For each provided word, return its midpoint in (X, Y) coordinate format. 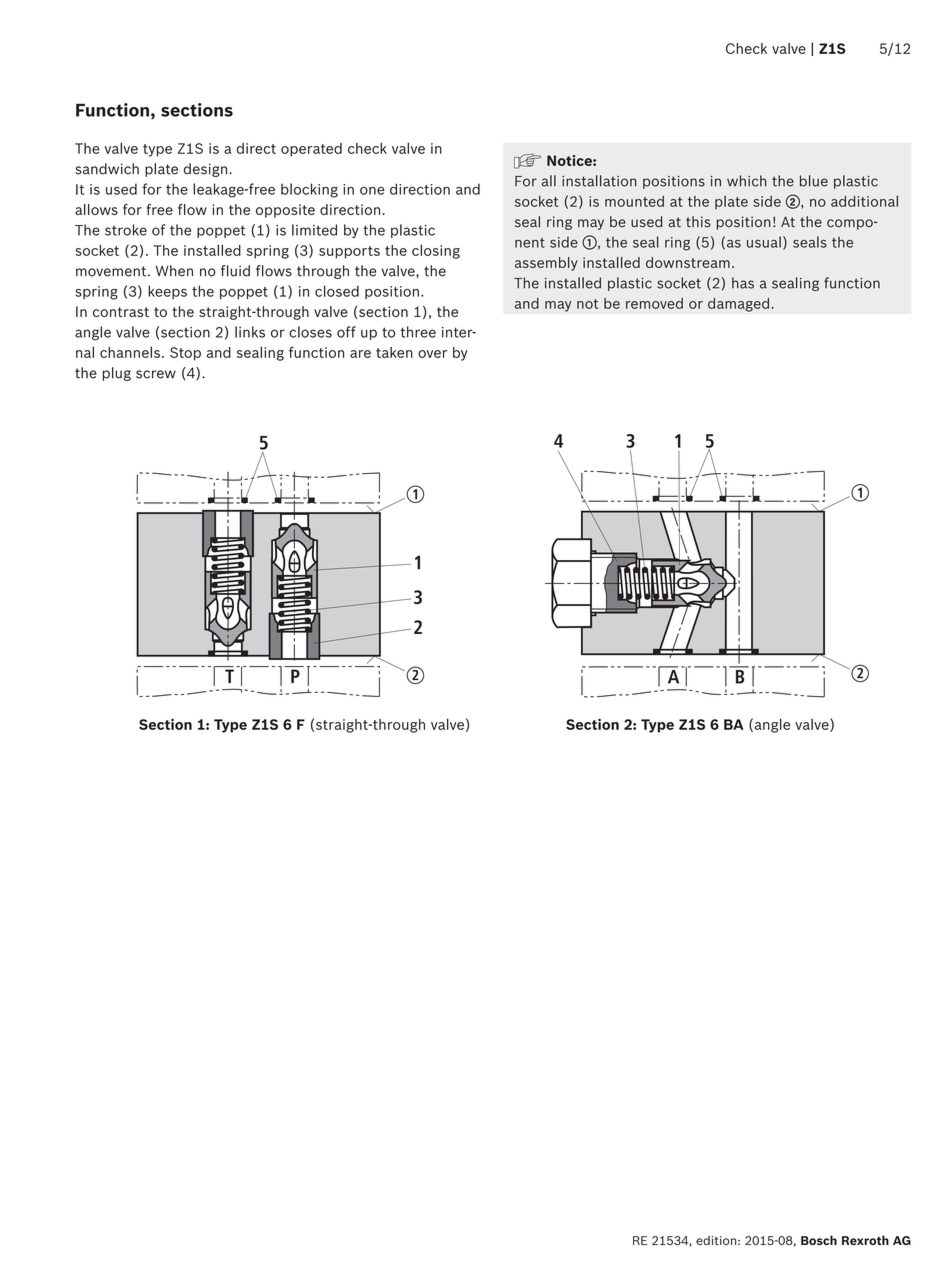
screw (156, 374)
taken (394, 352)
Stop (185, 354)
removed (654, 303)
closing (436, 251)
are (360, 354)
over (432, 354)
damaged (738, 305)
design (207, 170)
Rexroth (865, 1240)
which (747, 181)
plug (116, 374)
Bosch (819, 1240)
